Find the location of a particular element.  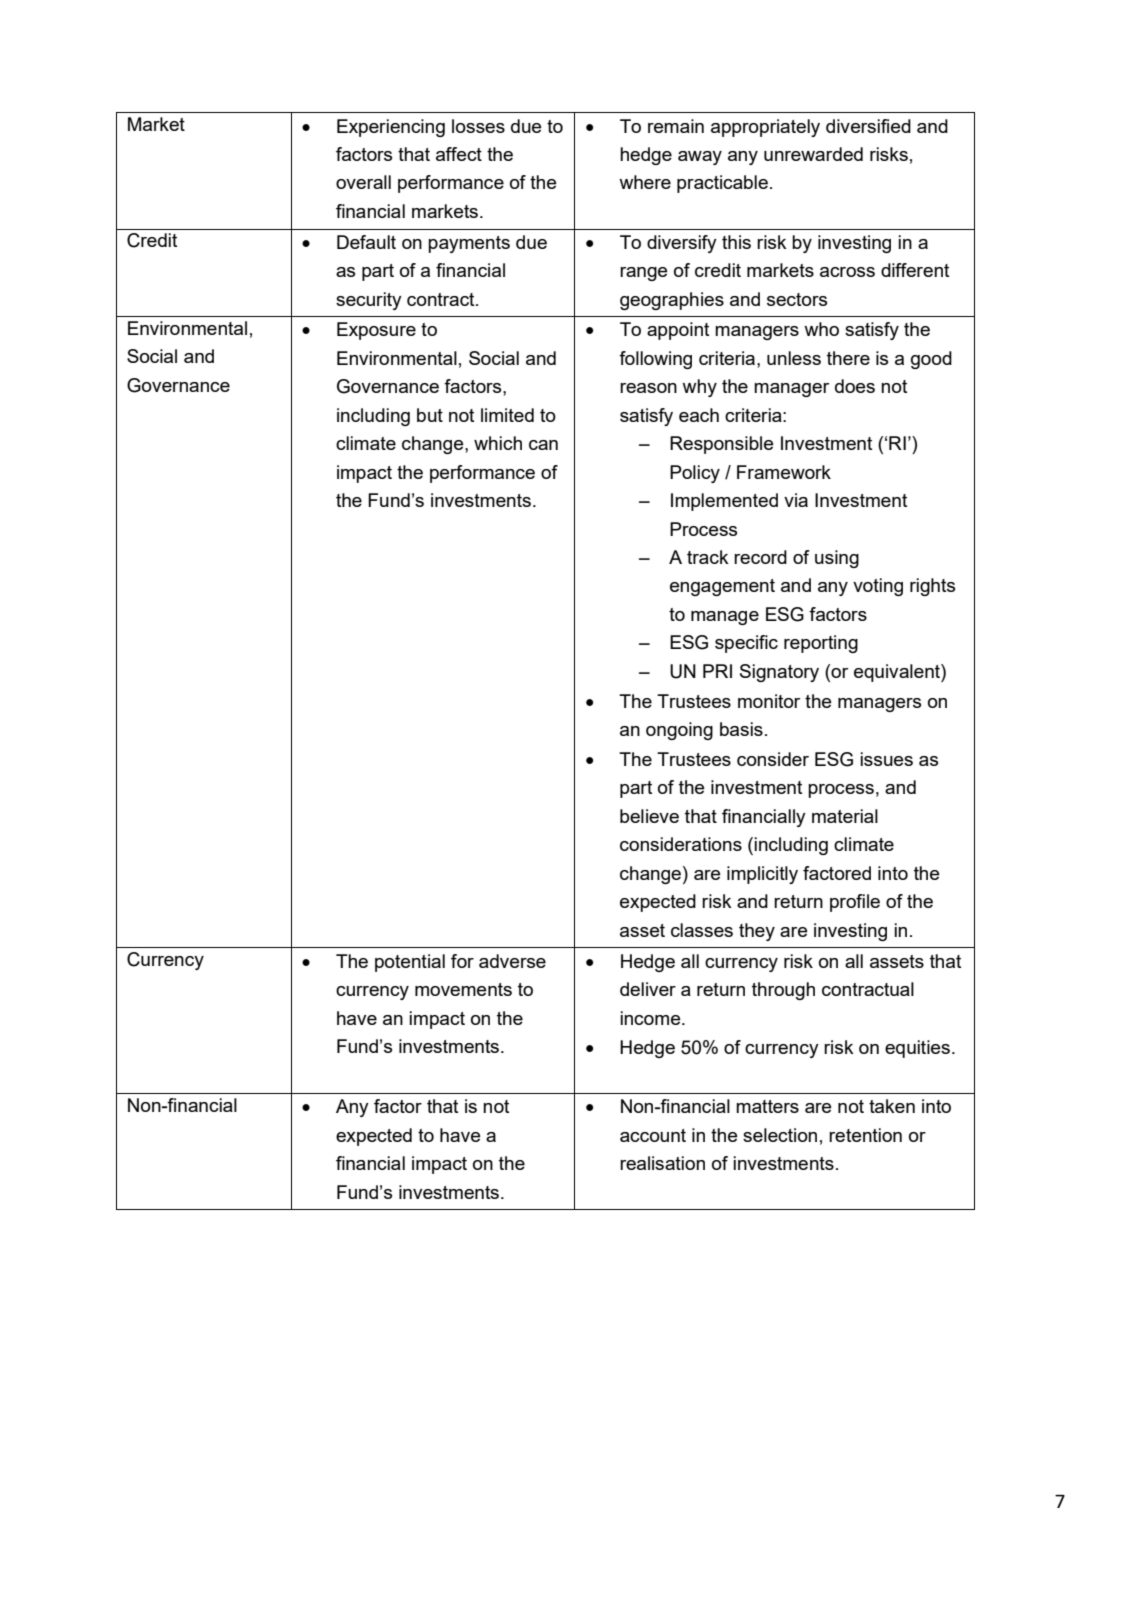

engagement is located at coordinates (722, 587).
